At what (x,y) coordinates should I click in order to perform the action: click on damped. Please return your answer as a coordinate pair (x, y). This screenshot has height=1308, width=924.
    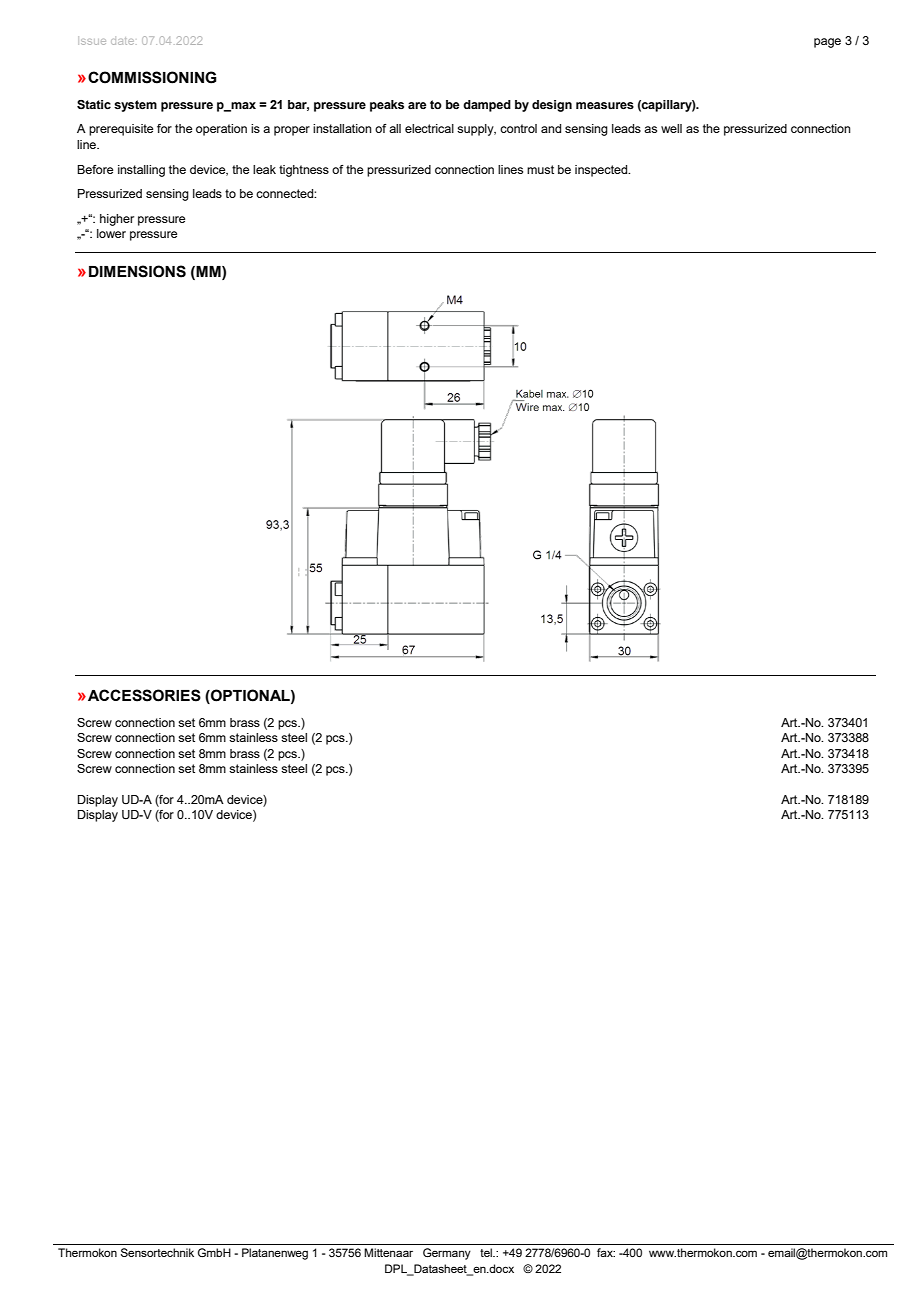
    Looking at the image, I should click on (487, 106).
